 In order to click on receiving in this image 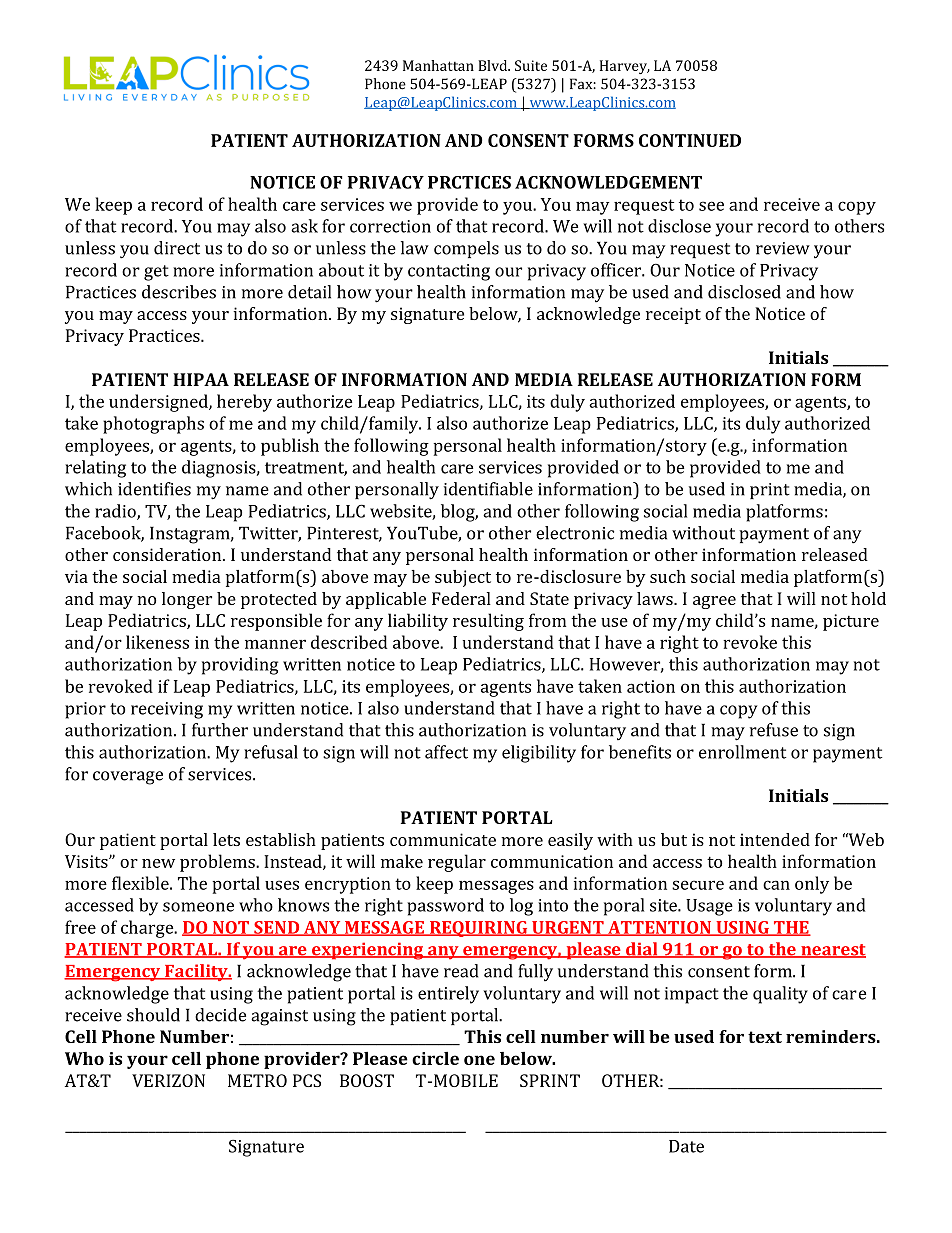, I will do `click(167, 710)`.
